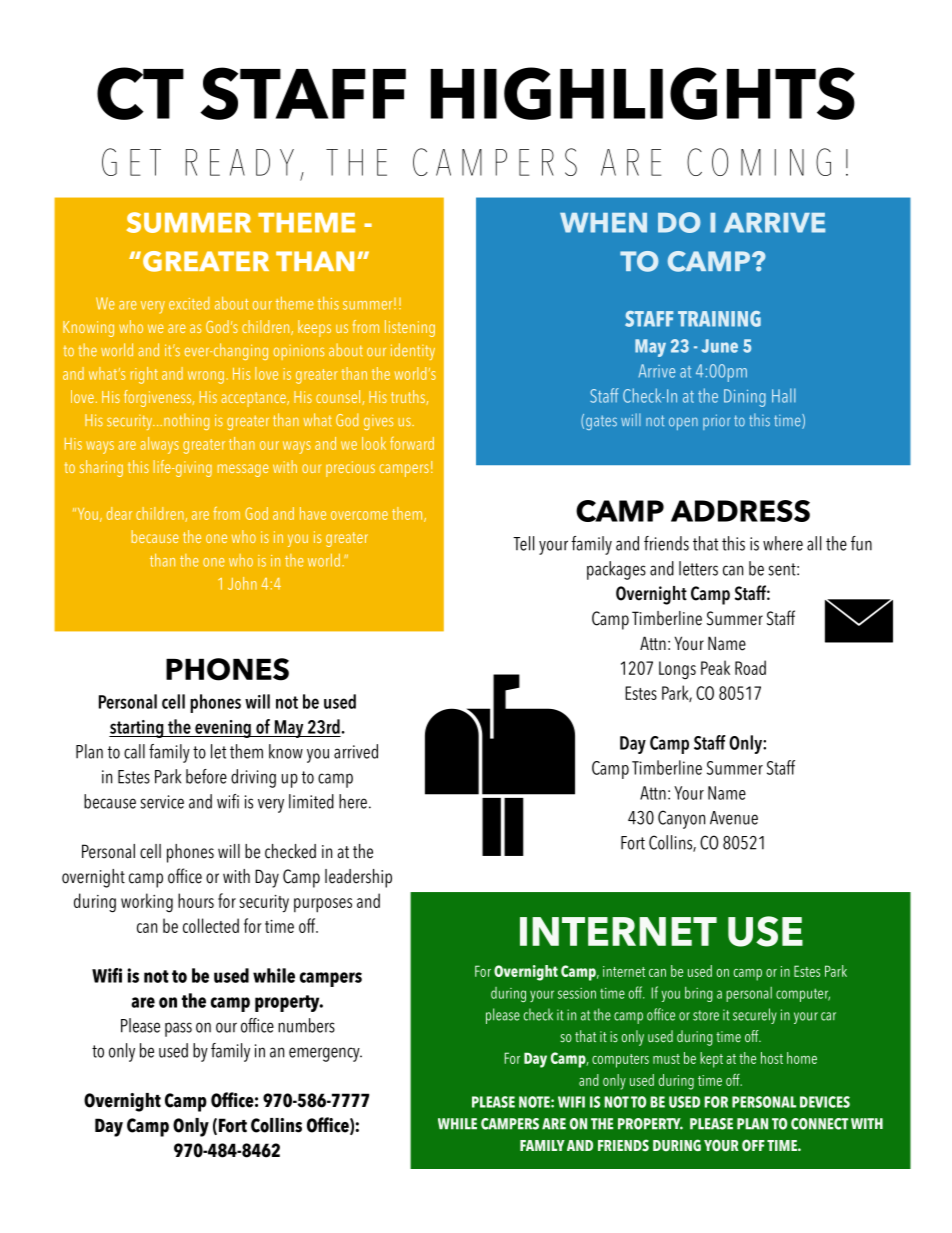 The height and width of the document is (1233, 952). What do you see at coordinates (861, 543) in the document?
I see `fun` at bounding box center [861, 543].
